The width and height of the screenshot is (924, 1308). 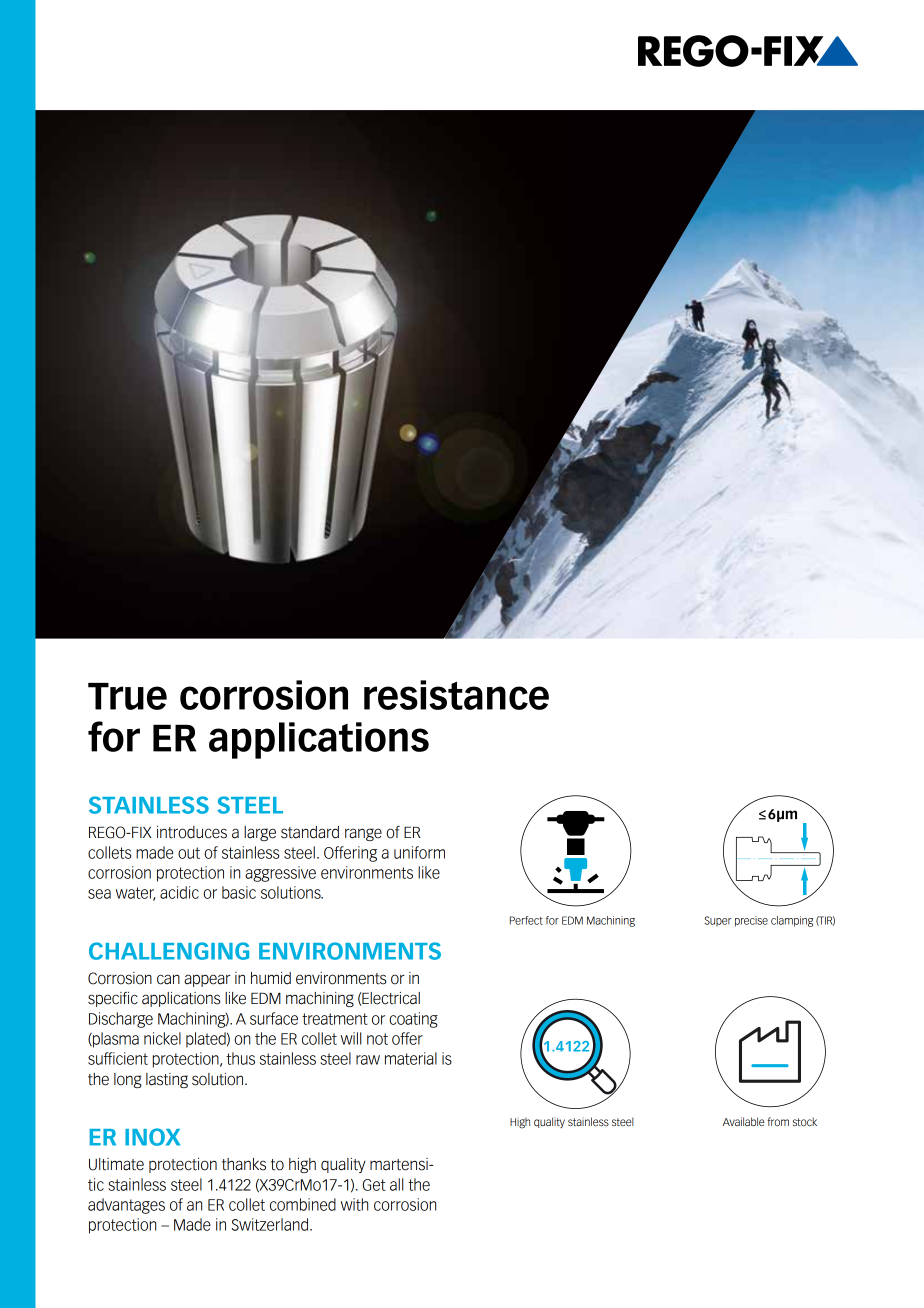 What do you see at coordinates (411, 1058) in the screenshot?
I see `material` at bounding box center [411, 1058].
